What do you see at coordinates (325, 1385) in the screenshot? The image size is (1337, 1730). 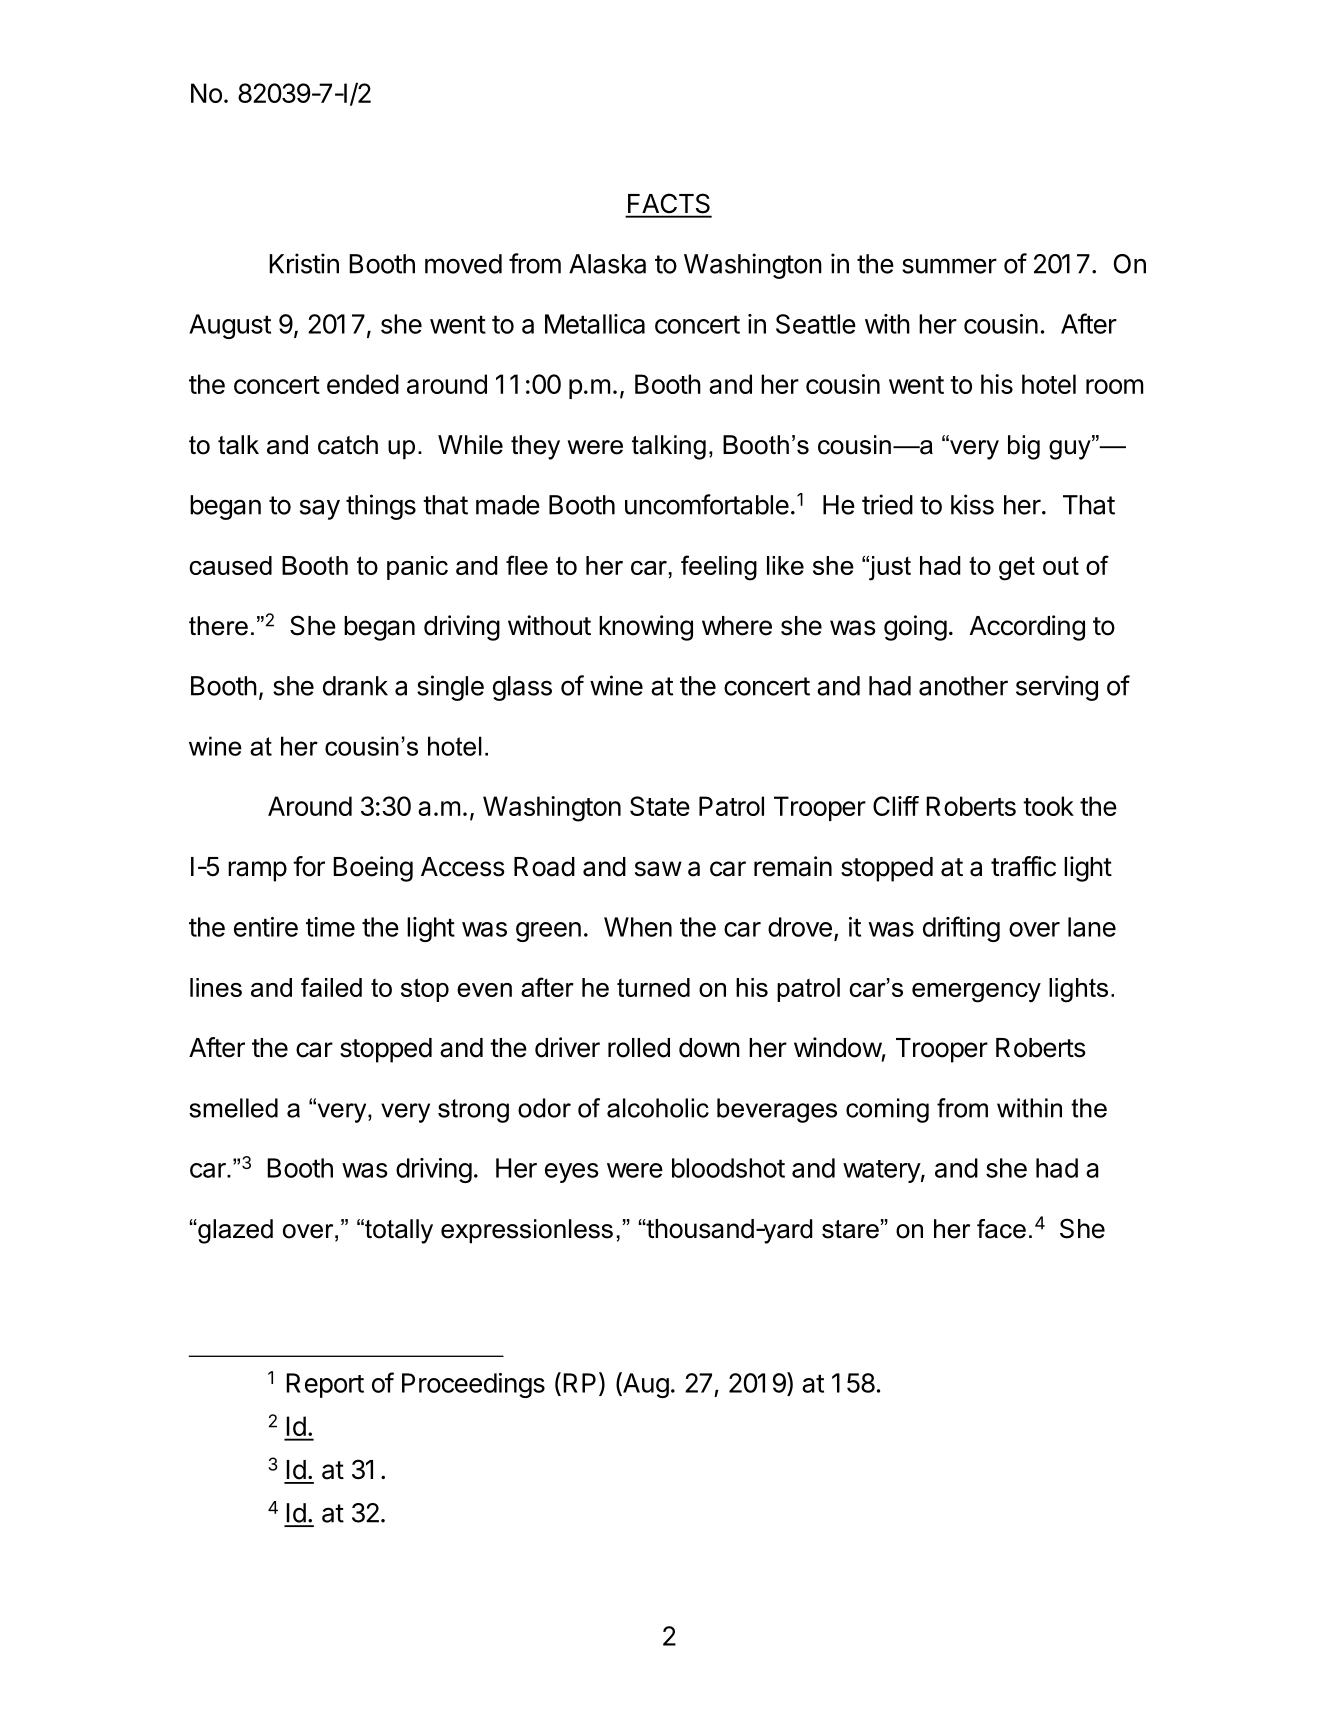 I see `Report` at bounding box center [325, 1385].
